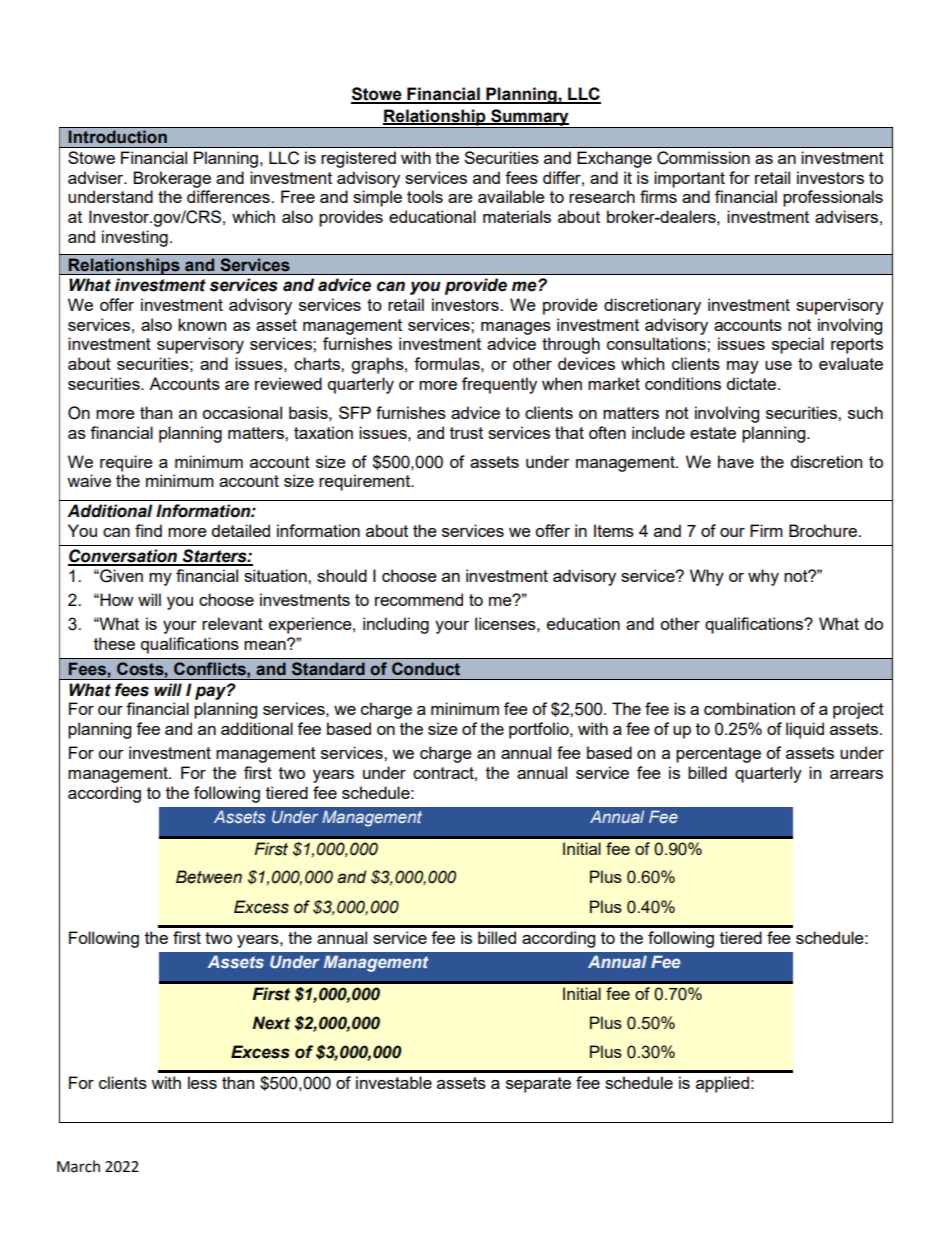 This document has height=1233, width=952. Describe the element at coordinates (530, 118) in the document. I see `Summary` at that location.
